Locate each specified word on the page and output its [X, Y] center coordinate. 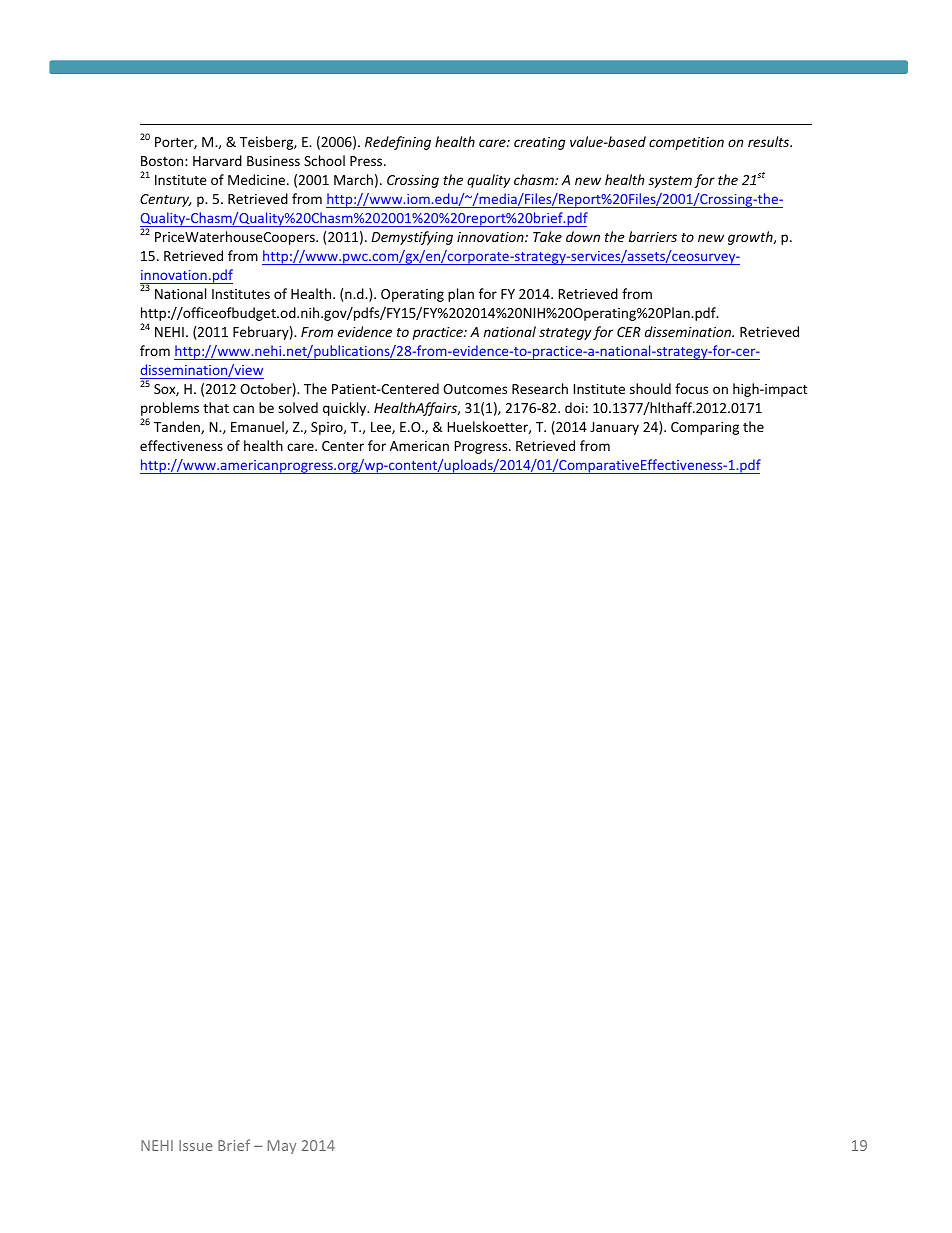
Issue [196, 1145]
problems [170, 410]
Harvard [217, 160]
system [670, 182]
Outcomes [475, 389]
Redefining [398, 143]
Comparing [705, 428]
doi [574, 407]
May [282, 1147]
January [614, 428]
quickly [346, 409]
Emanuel [258, 427]
